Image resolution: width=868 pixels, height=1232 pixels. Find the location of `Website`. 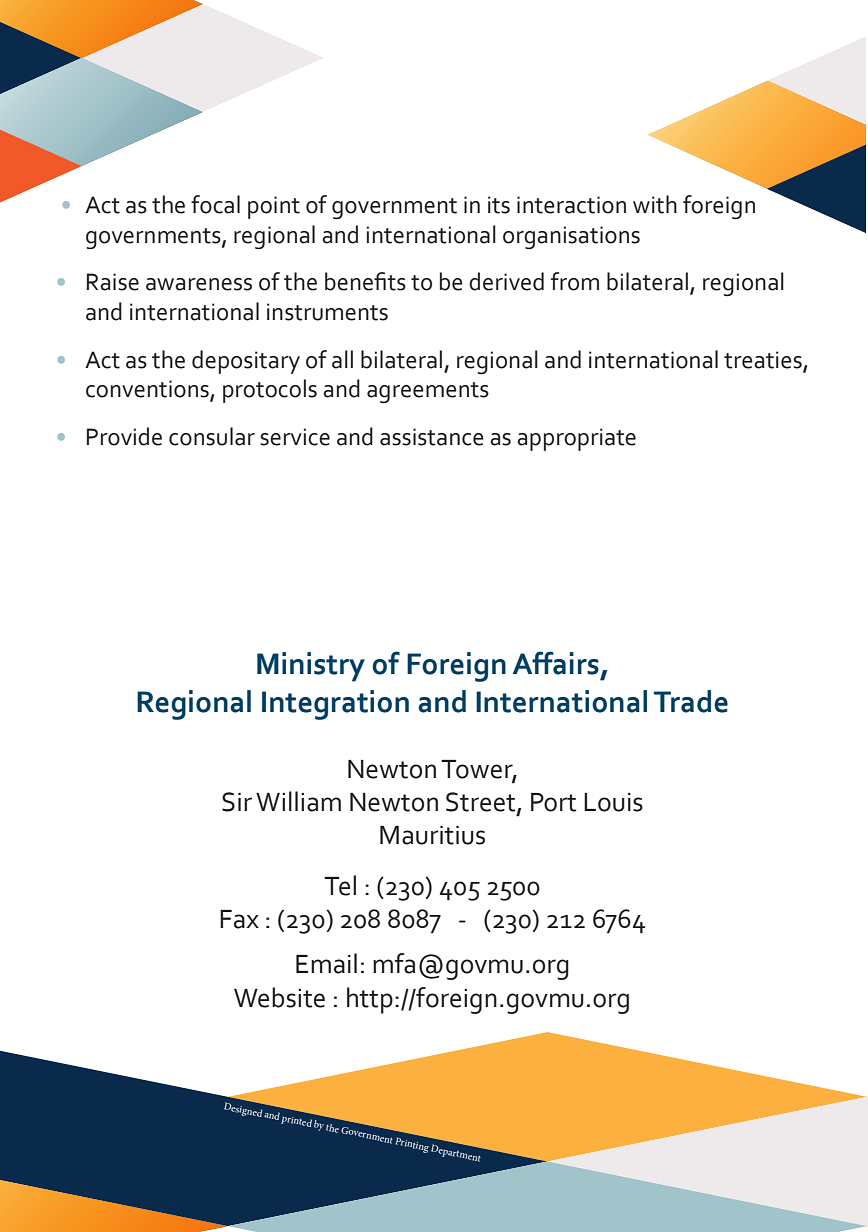

Website is located at coordinates (279, 997).
